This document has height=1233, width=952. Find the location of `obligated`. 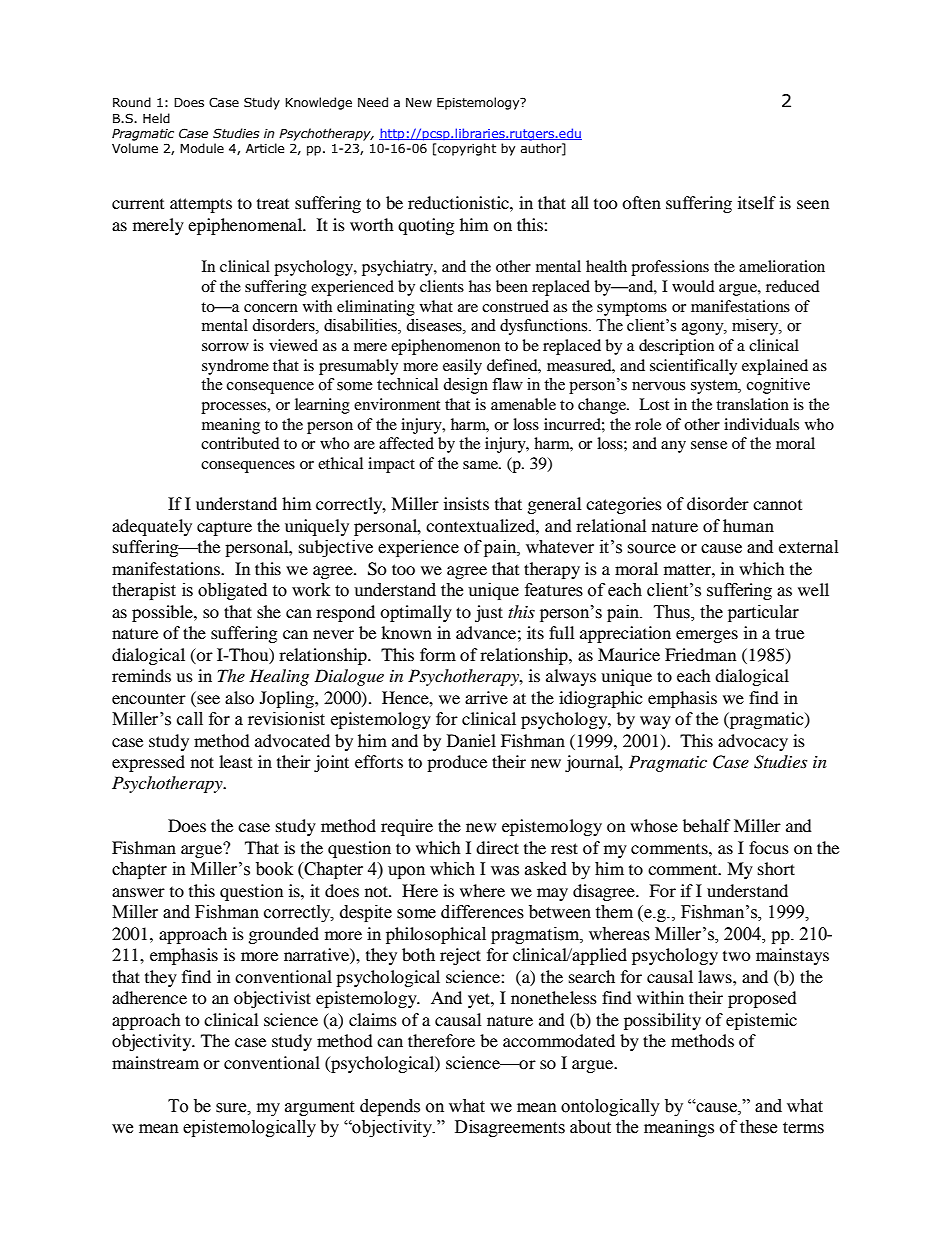

obligated is located at coordinates (232, 591).
